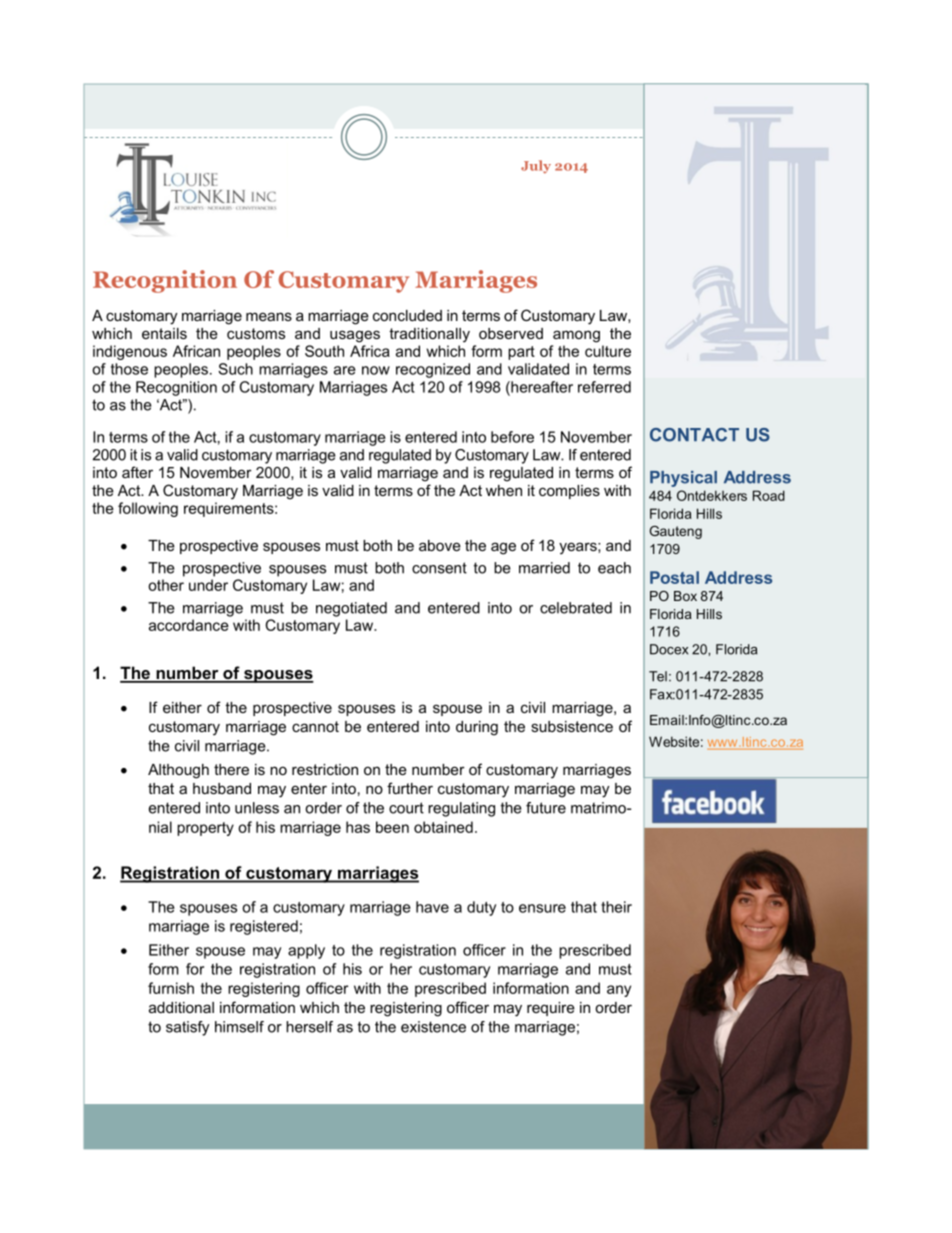  What do you see at coordinates (536, 166) in the screenshot?
I see `July` at bounding box center [536, 166].
